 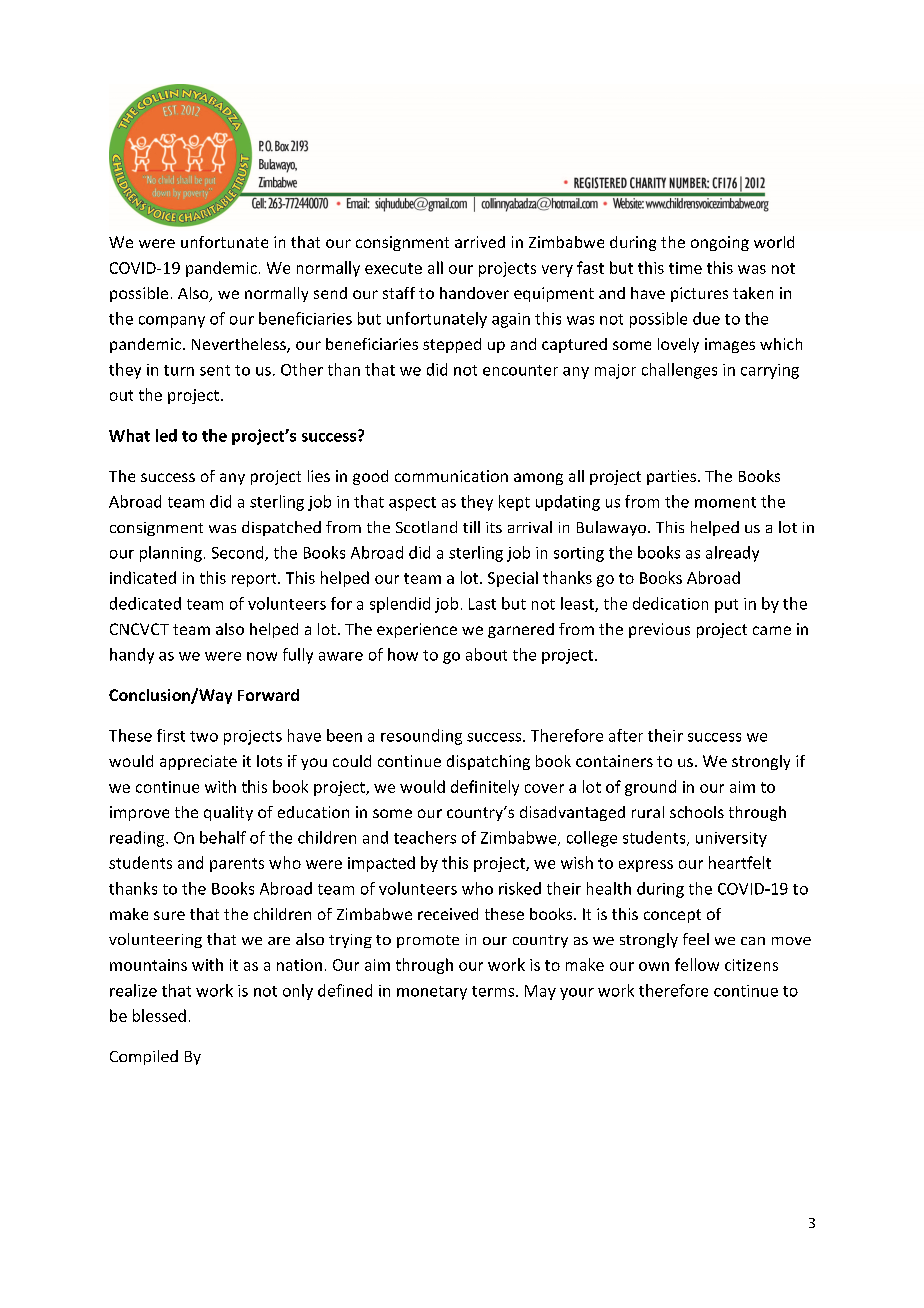 I want to click on arrived, so click(x=480, y=242).
